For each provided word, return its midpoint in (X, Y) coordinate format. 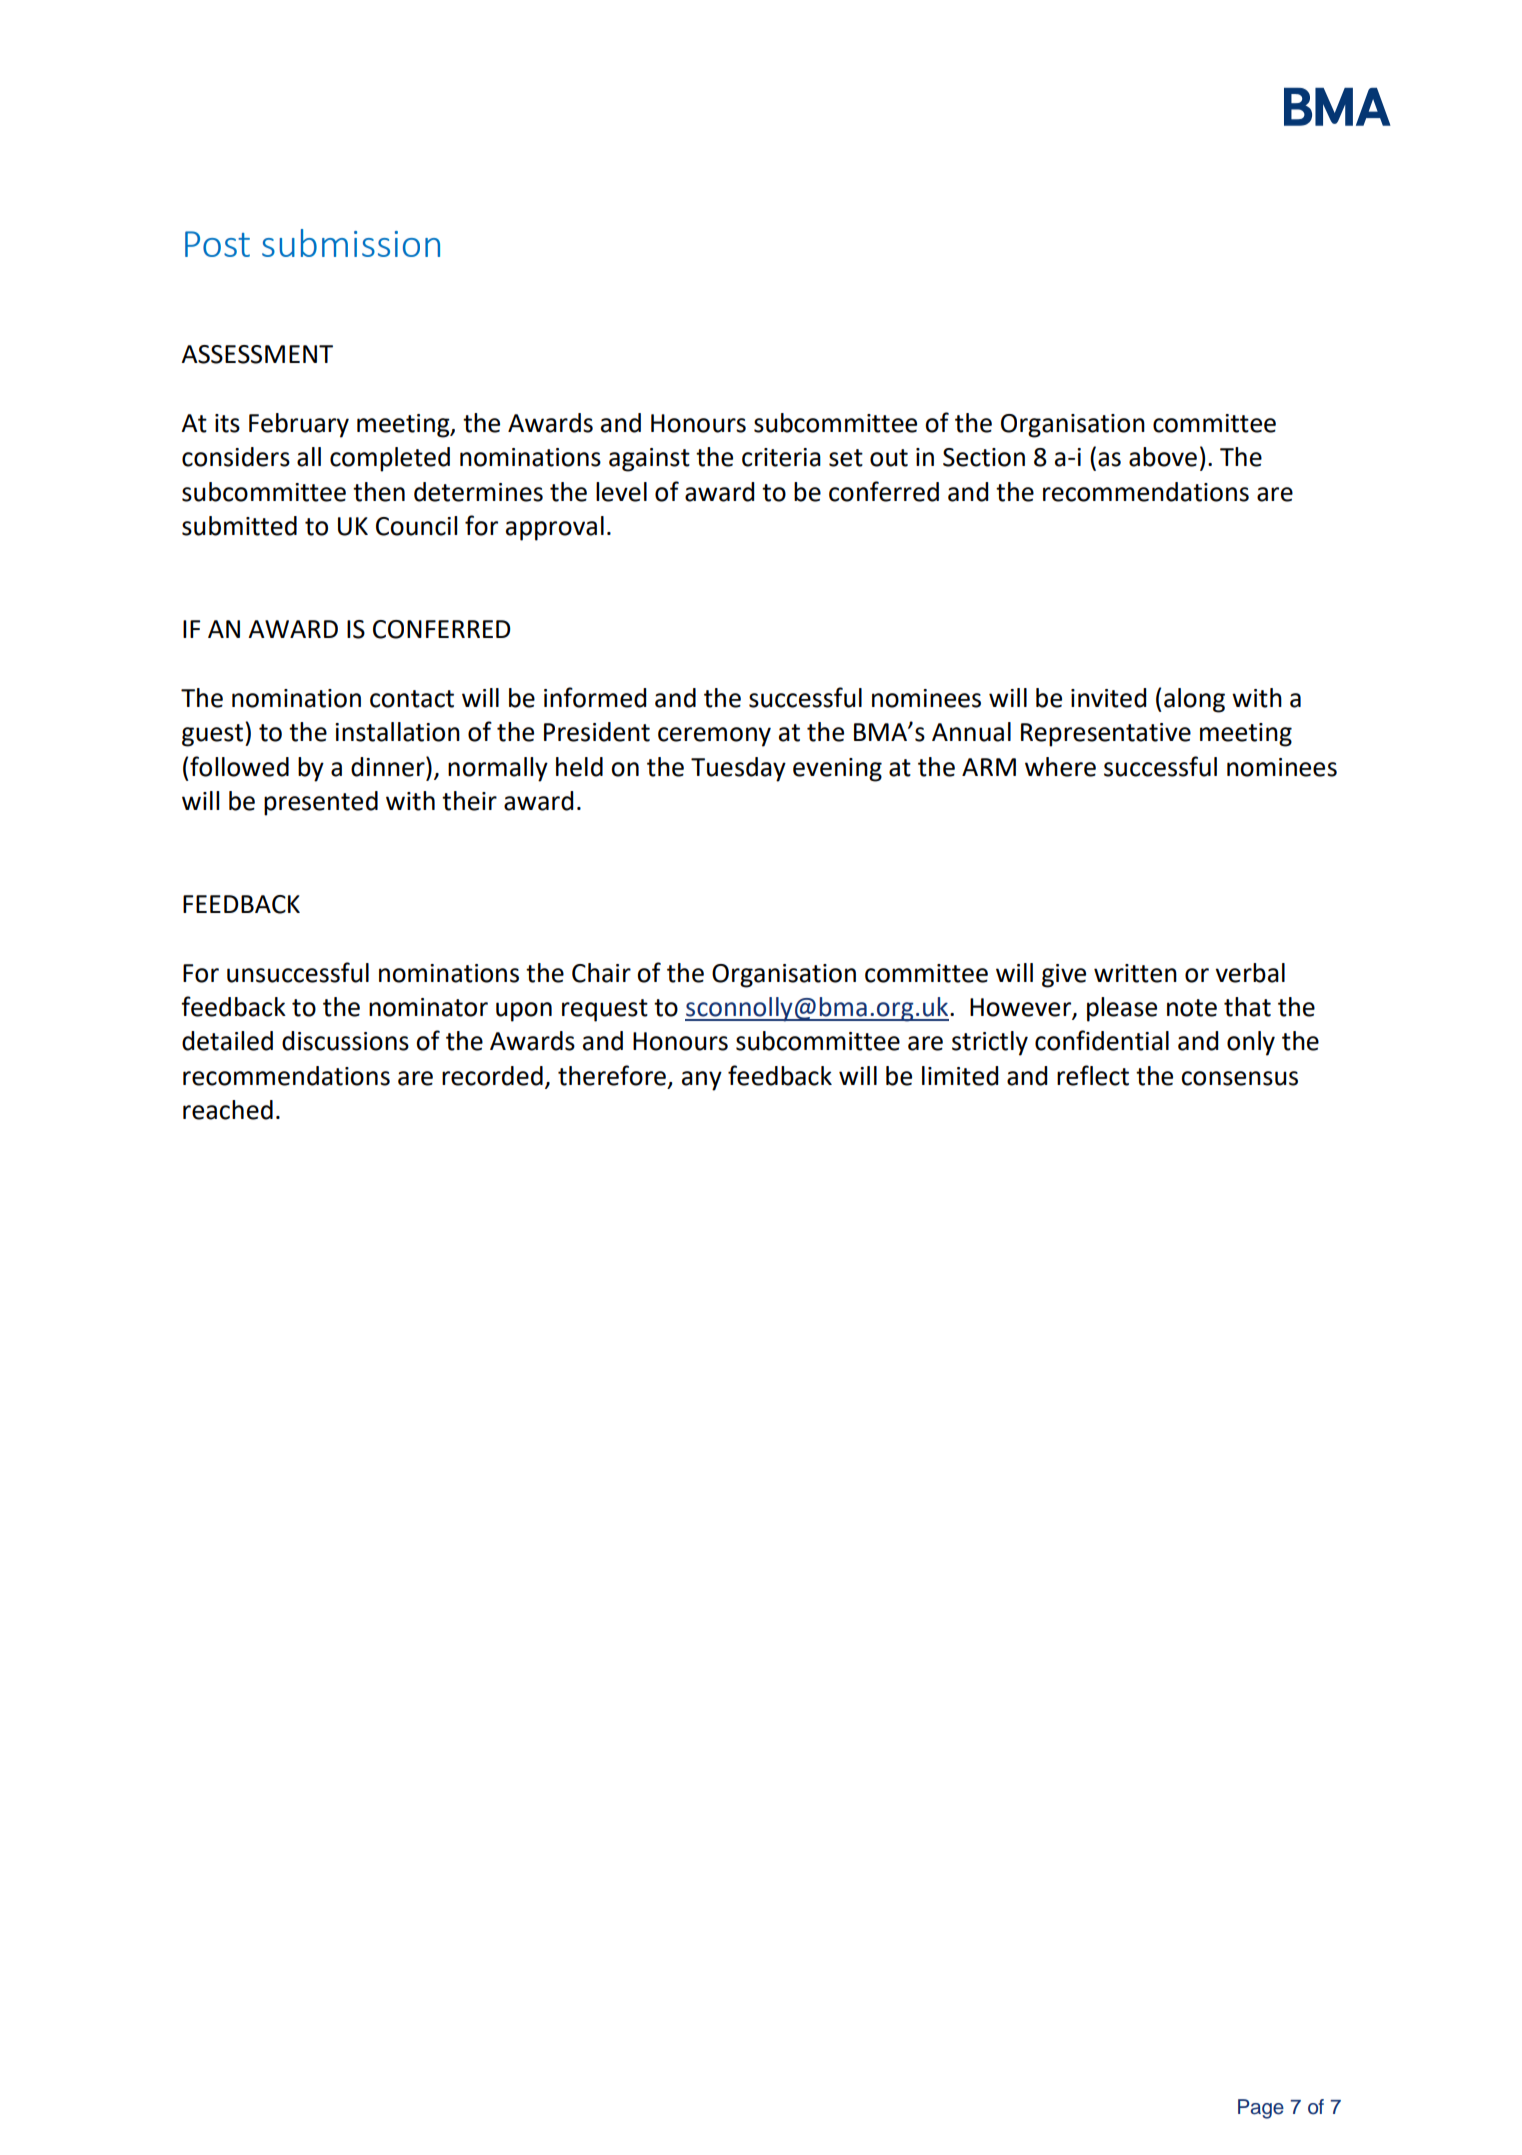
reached (228, 1110)
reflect (1093, 1075)
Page (1261, 2109)
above (1163, 457)
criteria (781, 457)
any (702, 1081)
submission (351, 243)
